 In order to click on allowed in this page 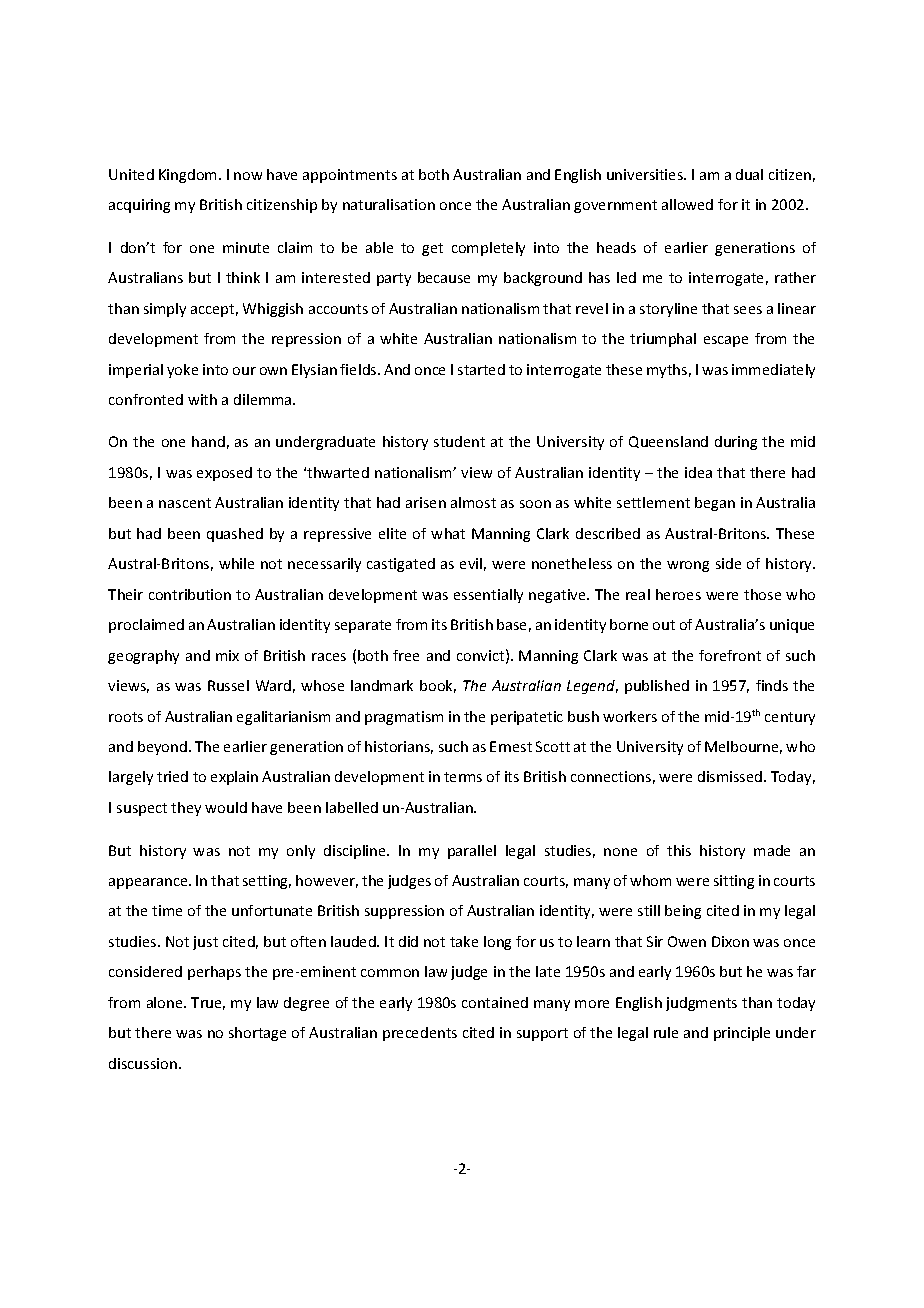, I will do `click(687, 204)`.
